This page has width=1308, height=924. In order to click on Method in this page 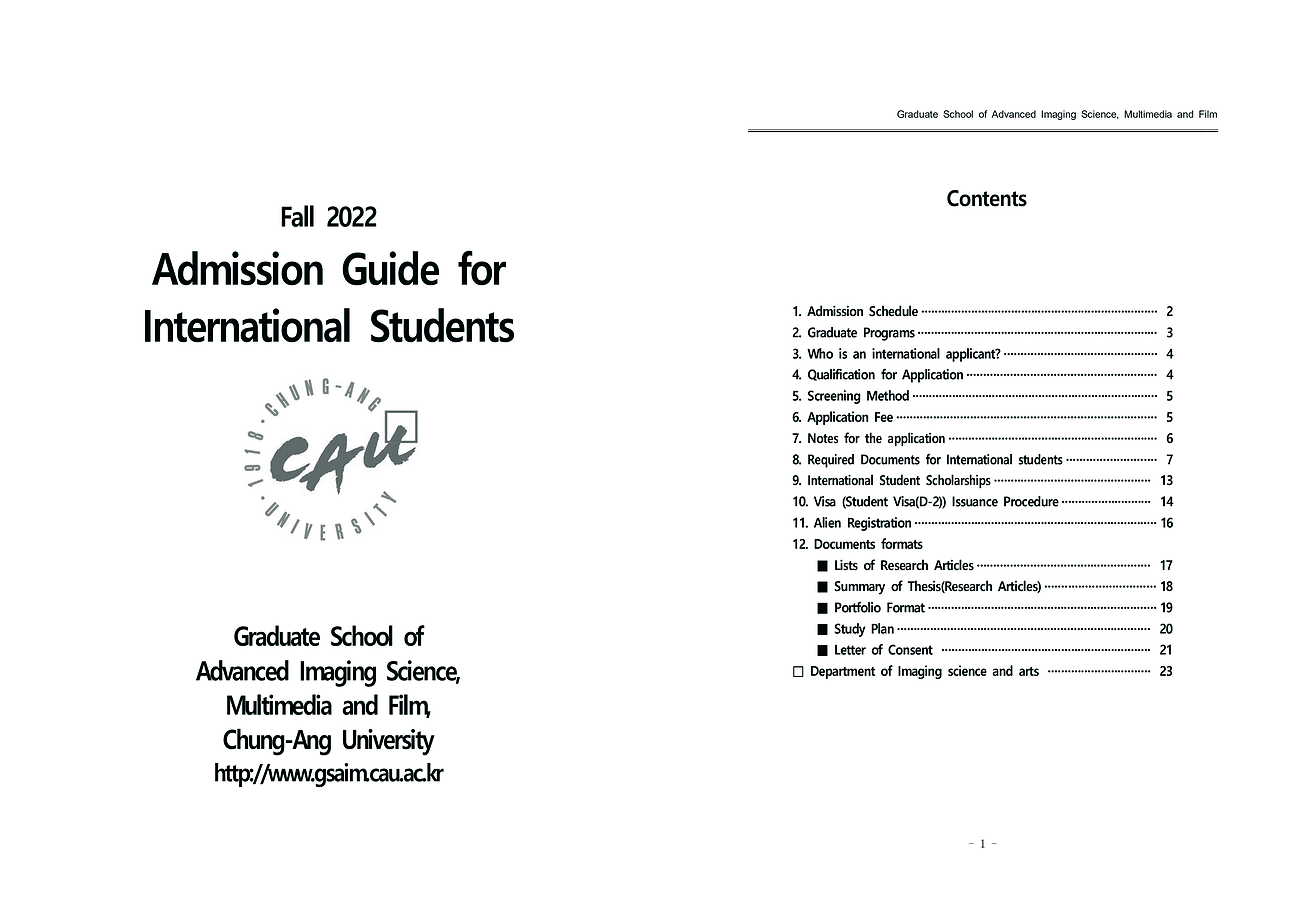, I will do `click(888, 395)`.
